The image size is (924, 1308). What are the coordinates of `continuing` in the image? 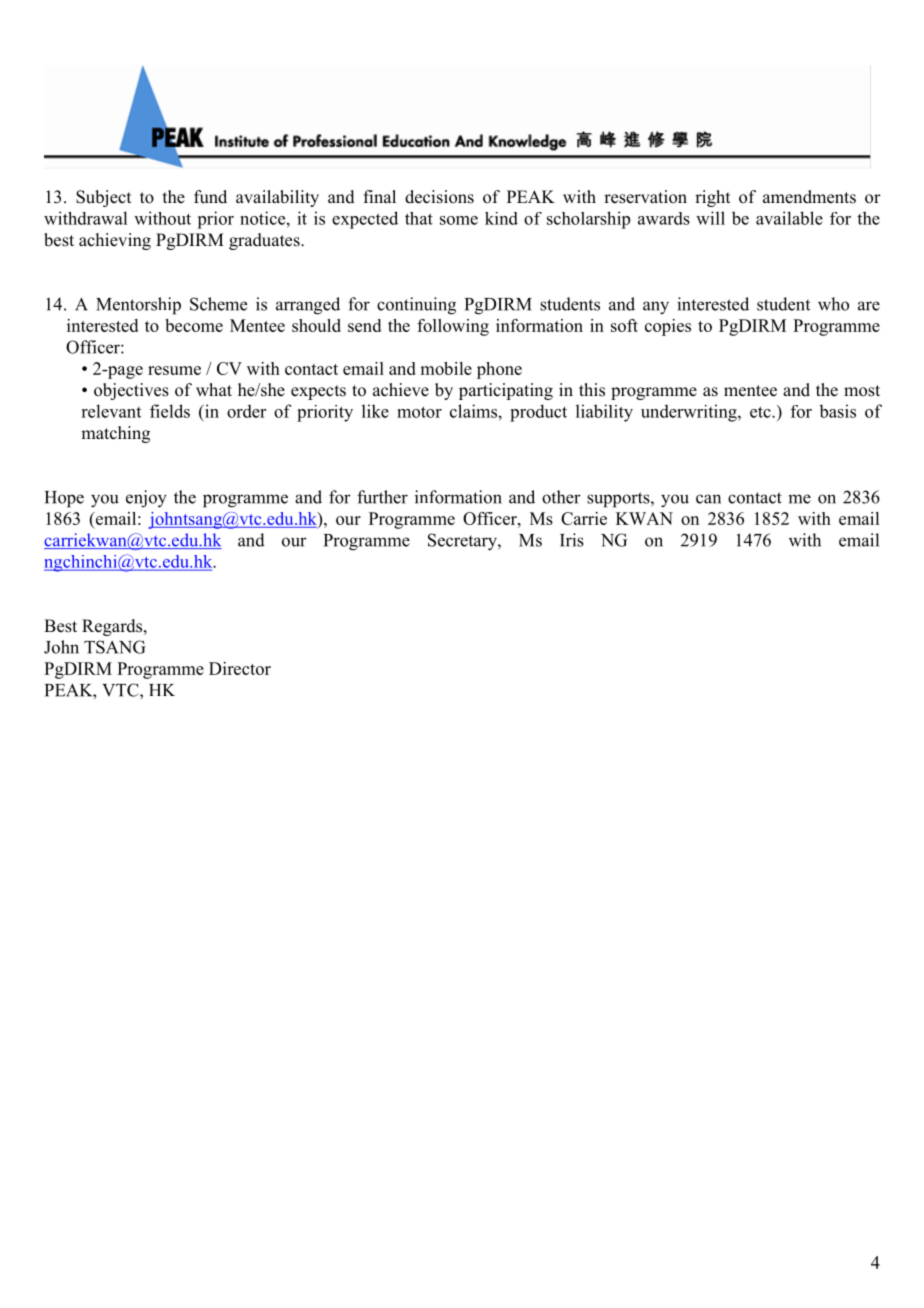 It's located at (416, 306).
